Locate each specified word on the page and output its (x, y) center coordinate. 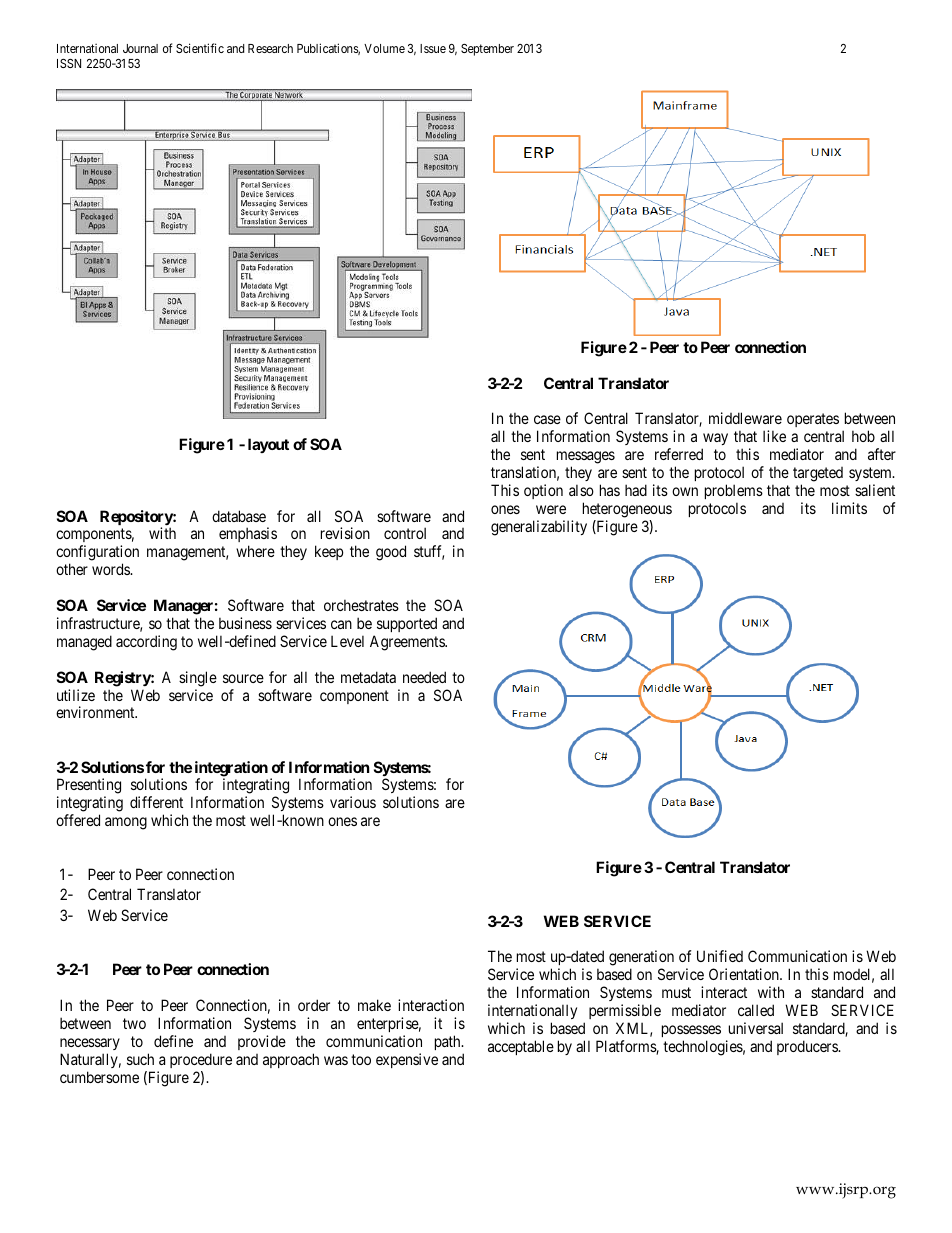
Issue (433, 48)
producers (808, 1047)
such (140, 1059)
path (449, 1042)
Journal (140, 48)
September (487, 50)
